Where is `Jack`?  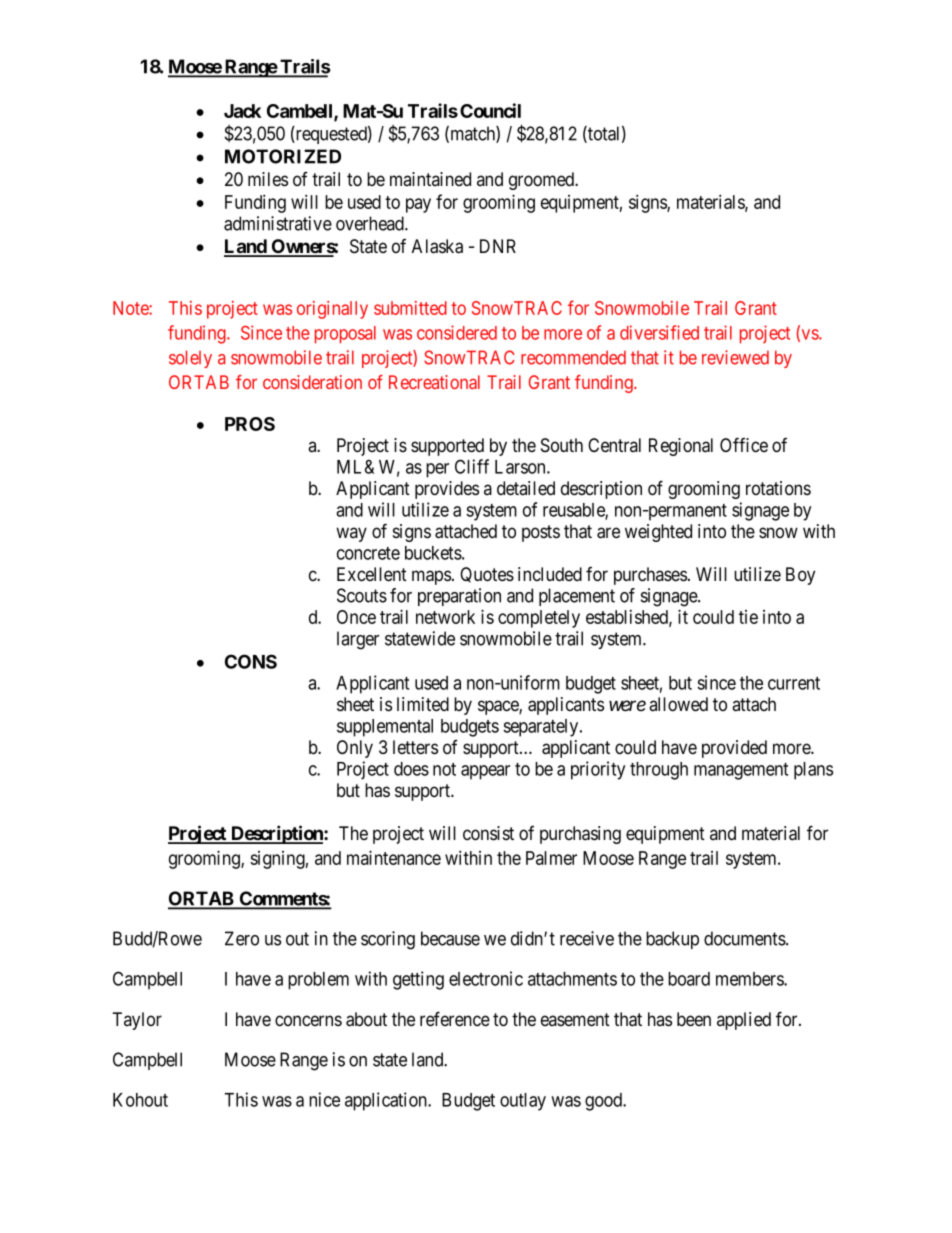 Jack is located at coordinates (242, 111).
